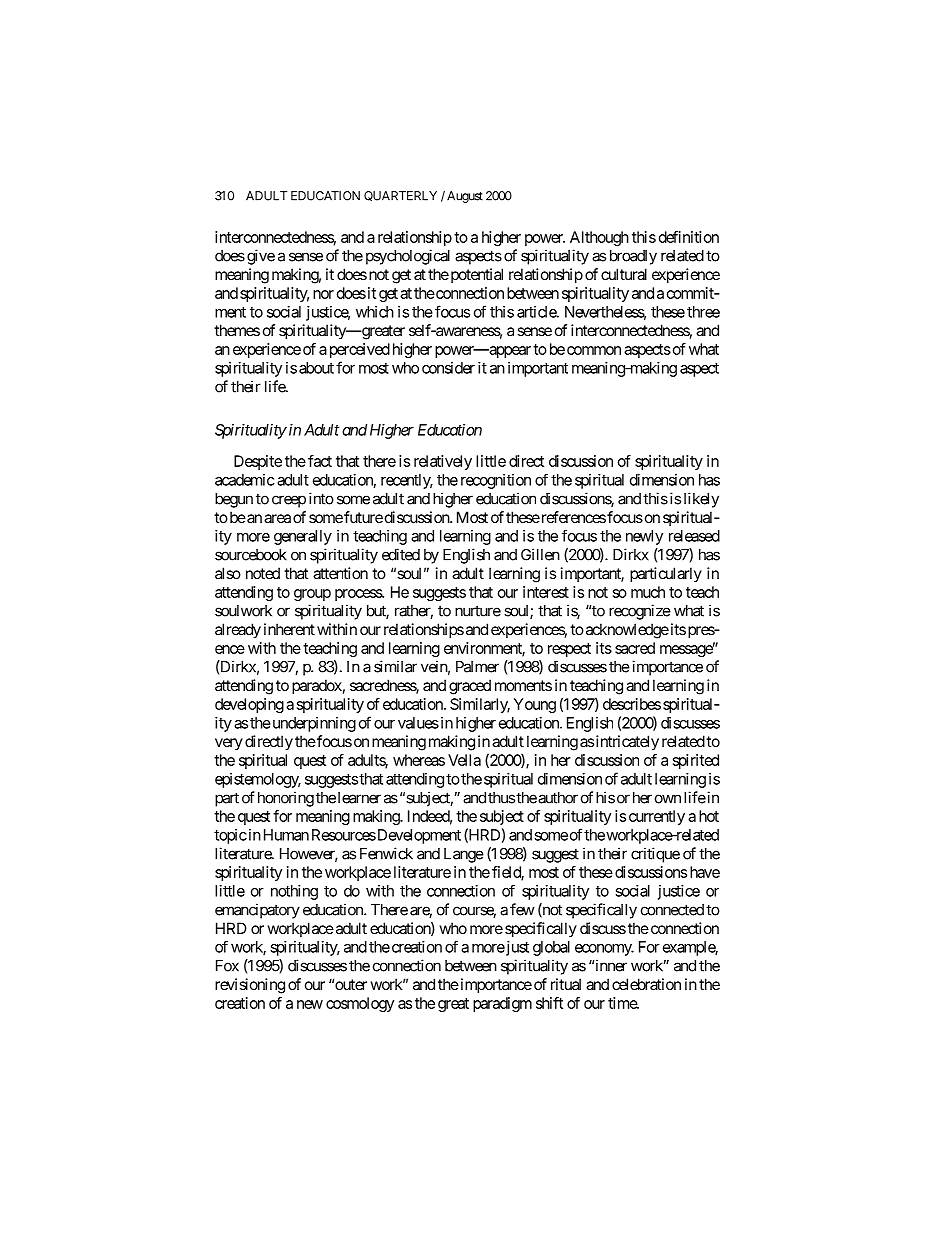 This document has width=952, height=1233. Describe the element at coordinates (526, 312) in the document. I see `arti` at that location.
